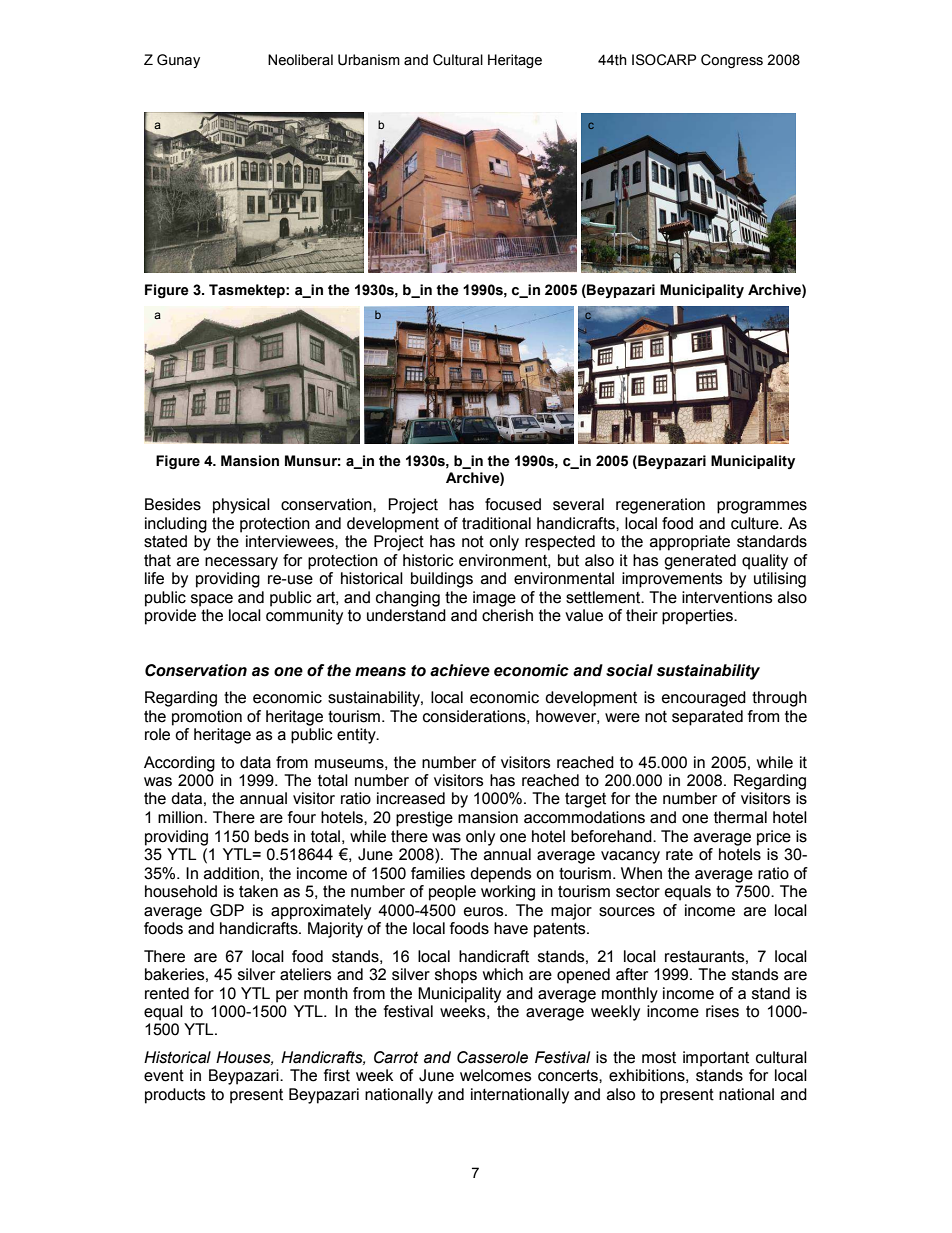  Describe the element at coordinates (513, 504) in the screenshot. I see `focused` at that location.
